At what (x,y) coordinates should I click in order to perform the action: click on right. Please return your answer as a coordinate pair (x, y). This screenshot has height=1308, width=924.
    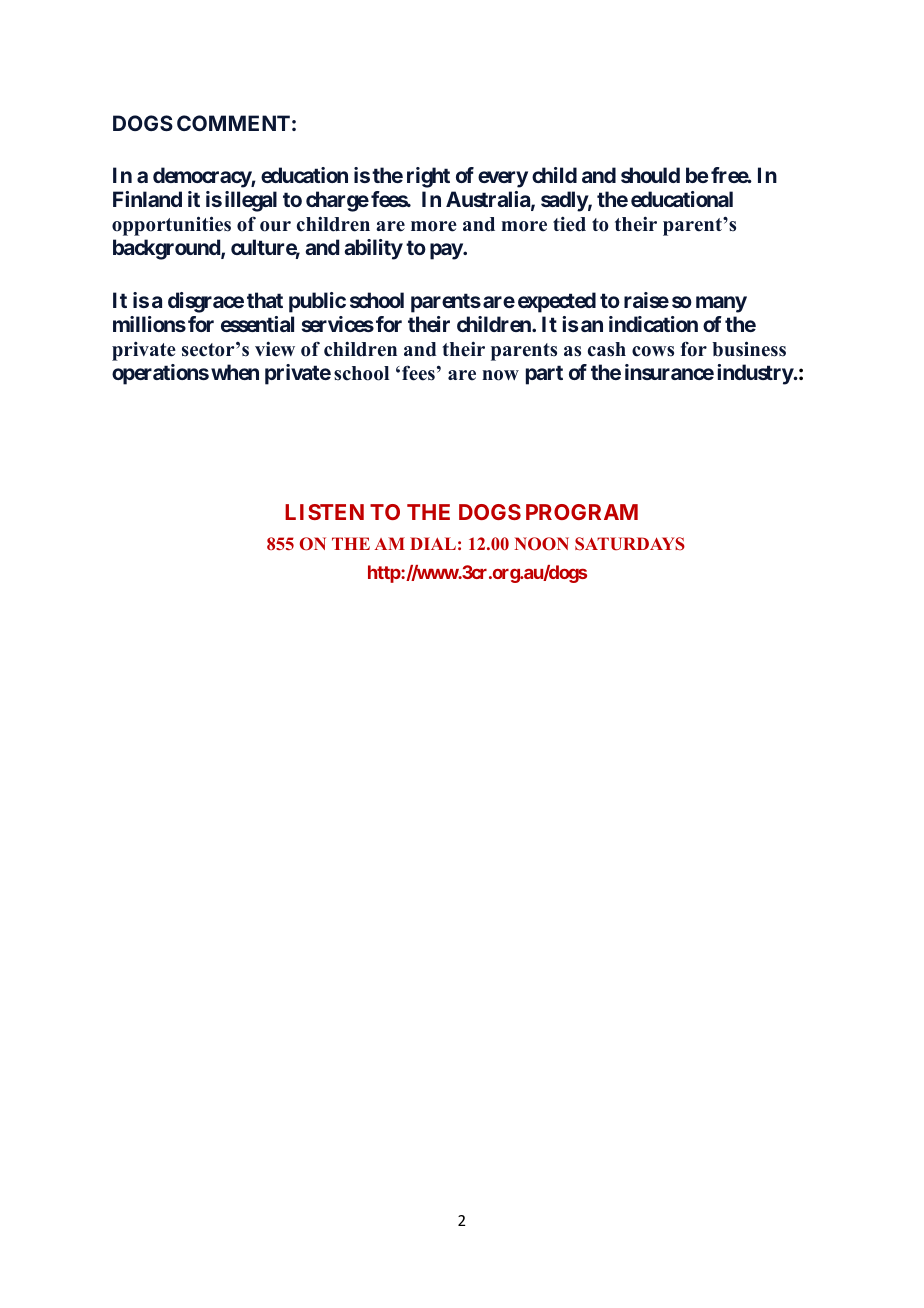
    Looking at the image, I should click on (428, 177).
